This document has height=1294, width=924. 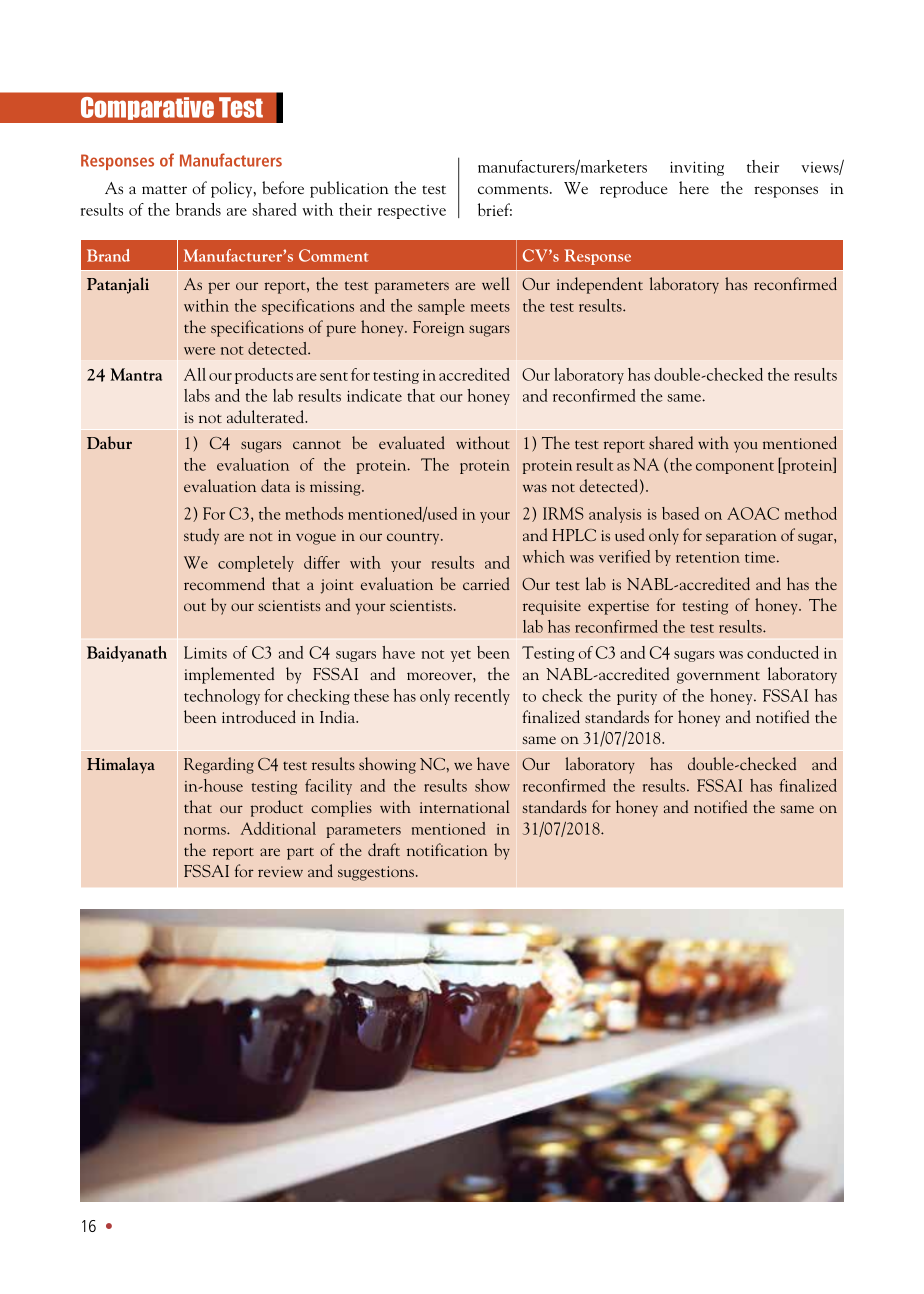 What do you see at coordinates (486, 583) in the document?
I see `carried` at bounding box center [486, 583].
